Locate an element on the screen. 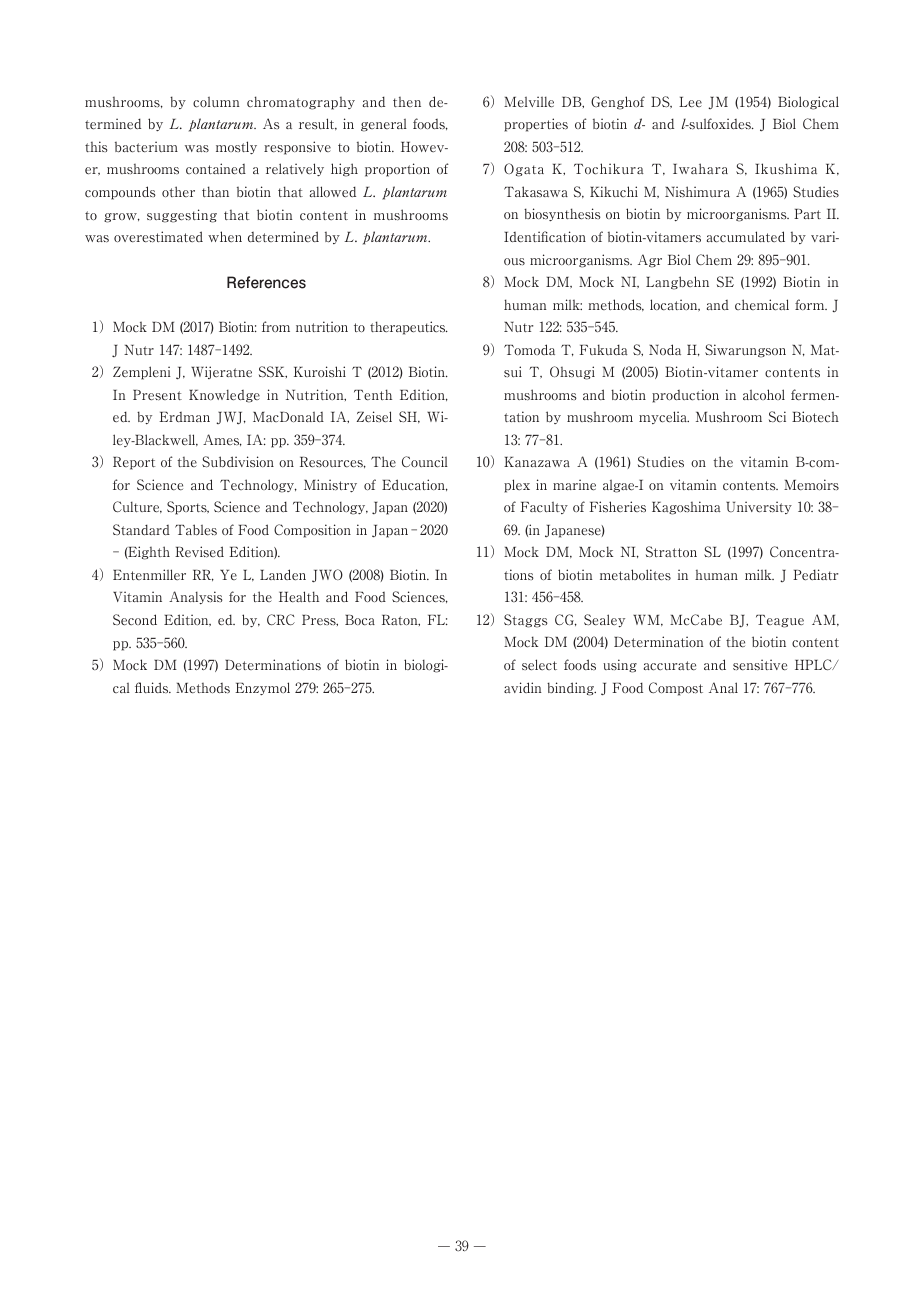 This screenshot has height=1308, width=924. then is located at coordinates (407, 102).
